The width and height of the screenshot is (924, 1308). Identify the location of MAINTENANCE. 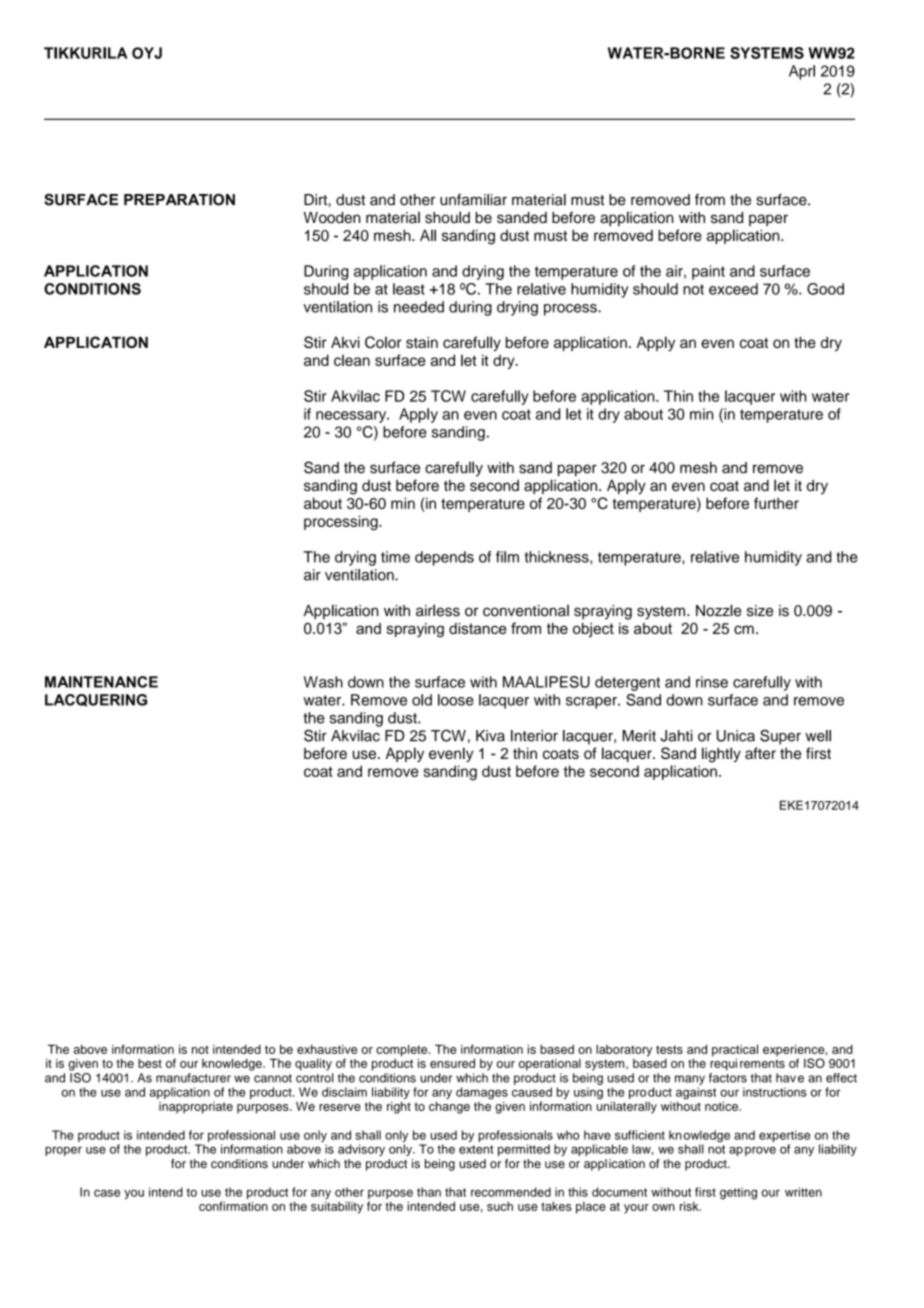
(101, 682).
